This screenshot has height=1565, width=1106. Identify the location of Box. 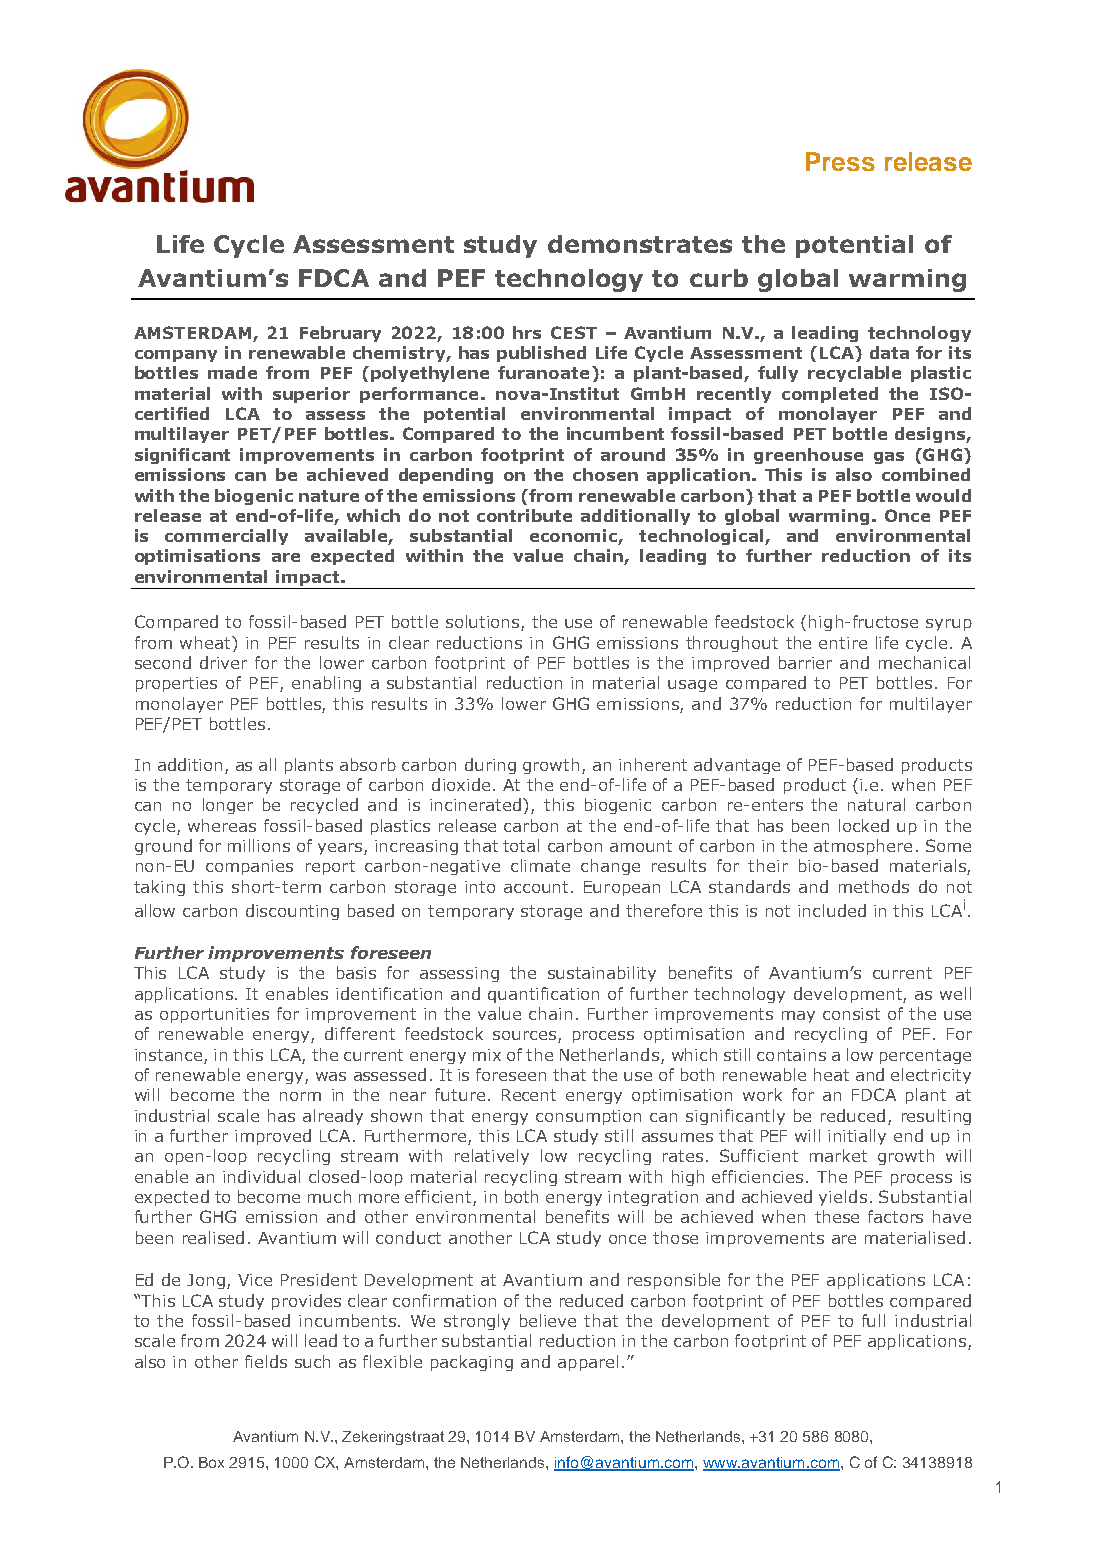
(211, 1462).
